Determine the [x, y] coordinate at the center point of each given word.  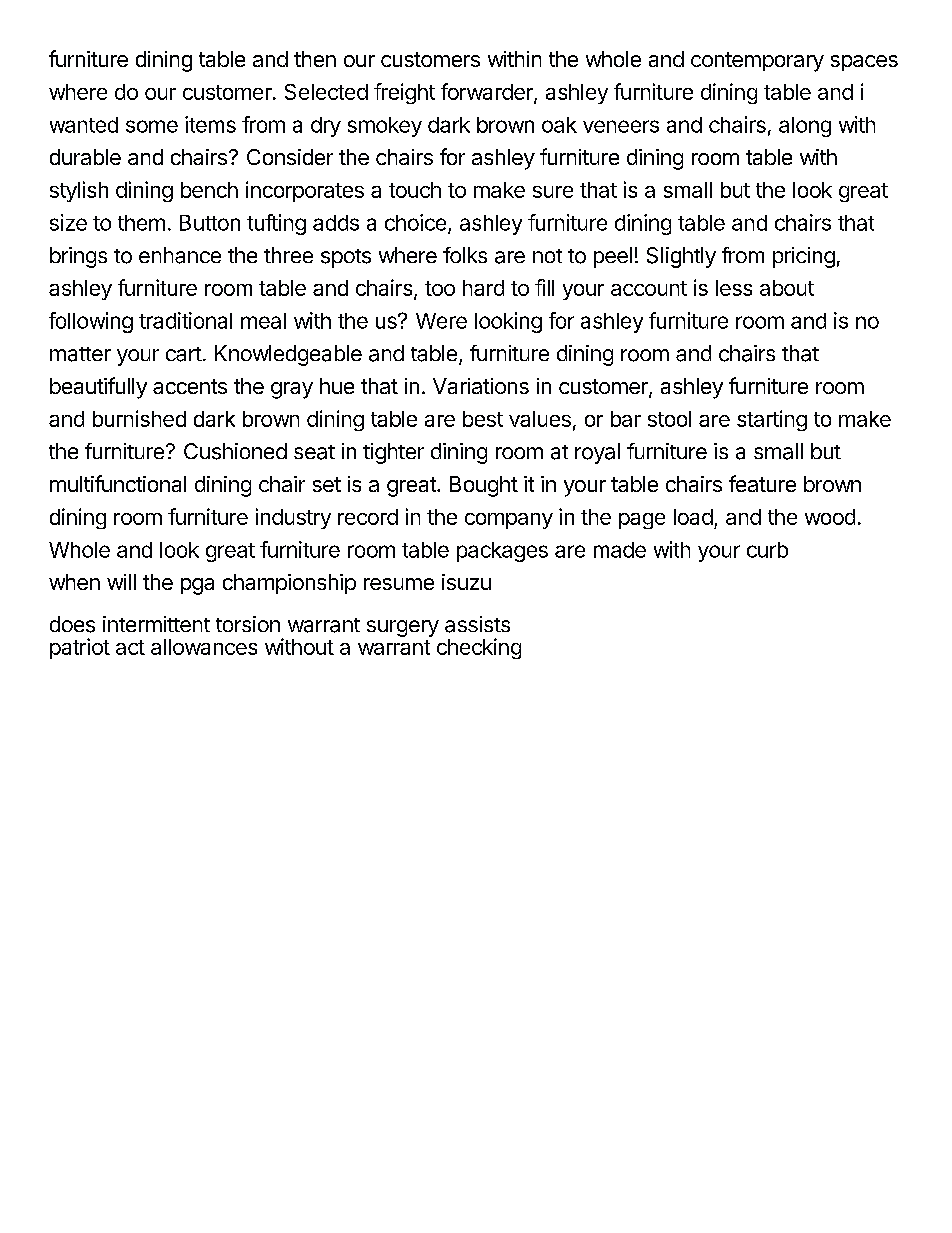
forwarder [488, 92]
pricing [804, 257]
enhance [180, 255]
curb [767, 550]
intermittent [156, 624]
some [152, 126]
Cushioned [235, 451]
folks [465, 255]
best [483, 419]
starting [772, 420]
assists [477, 624]
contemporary [757, 62]
